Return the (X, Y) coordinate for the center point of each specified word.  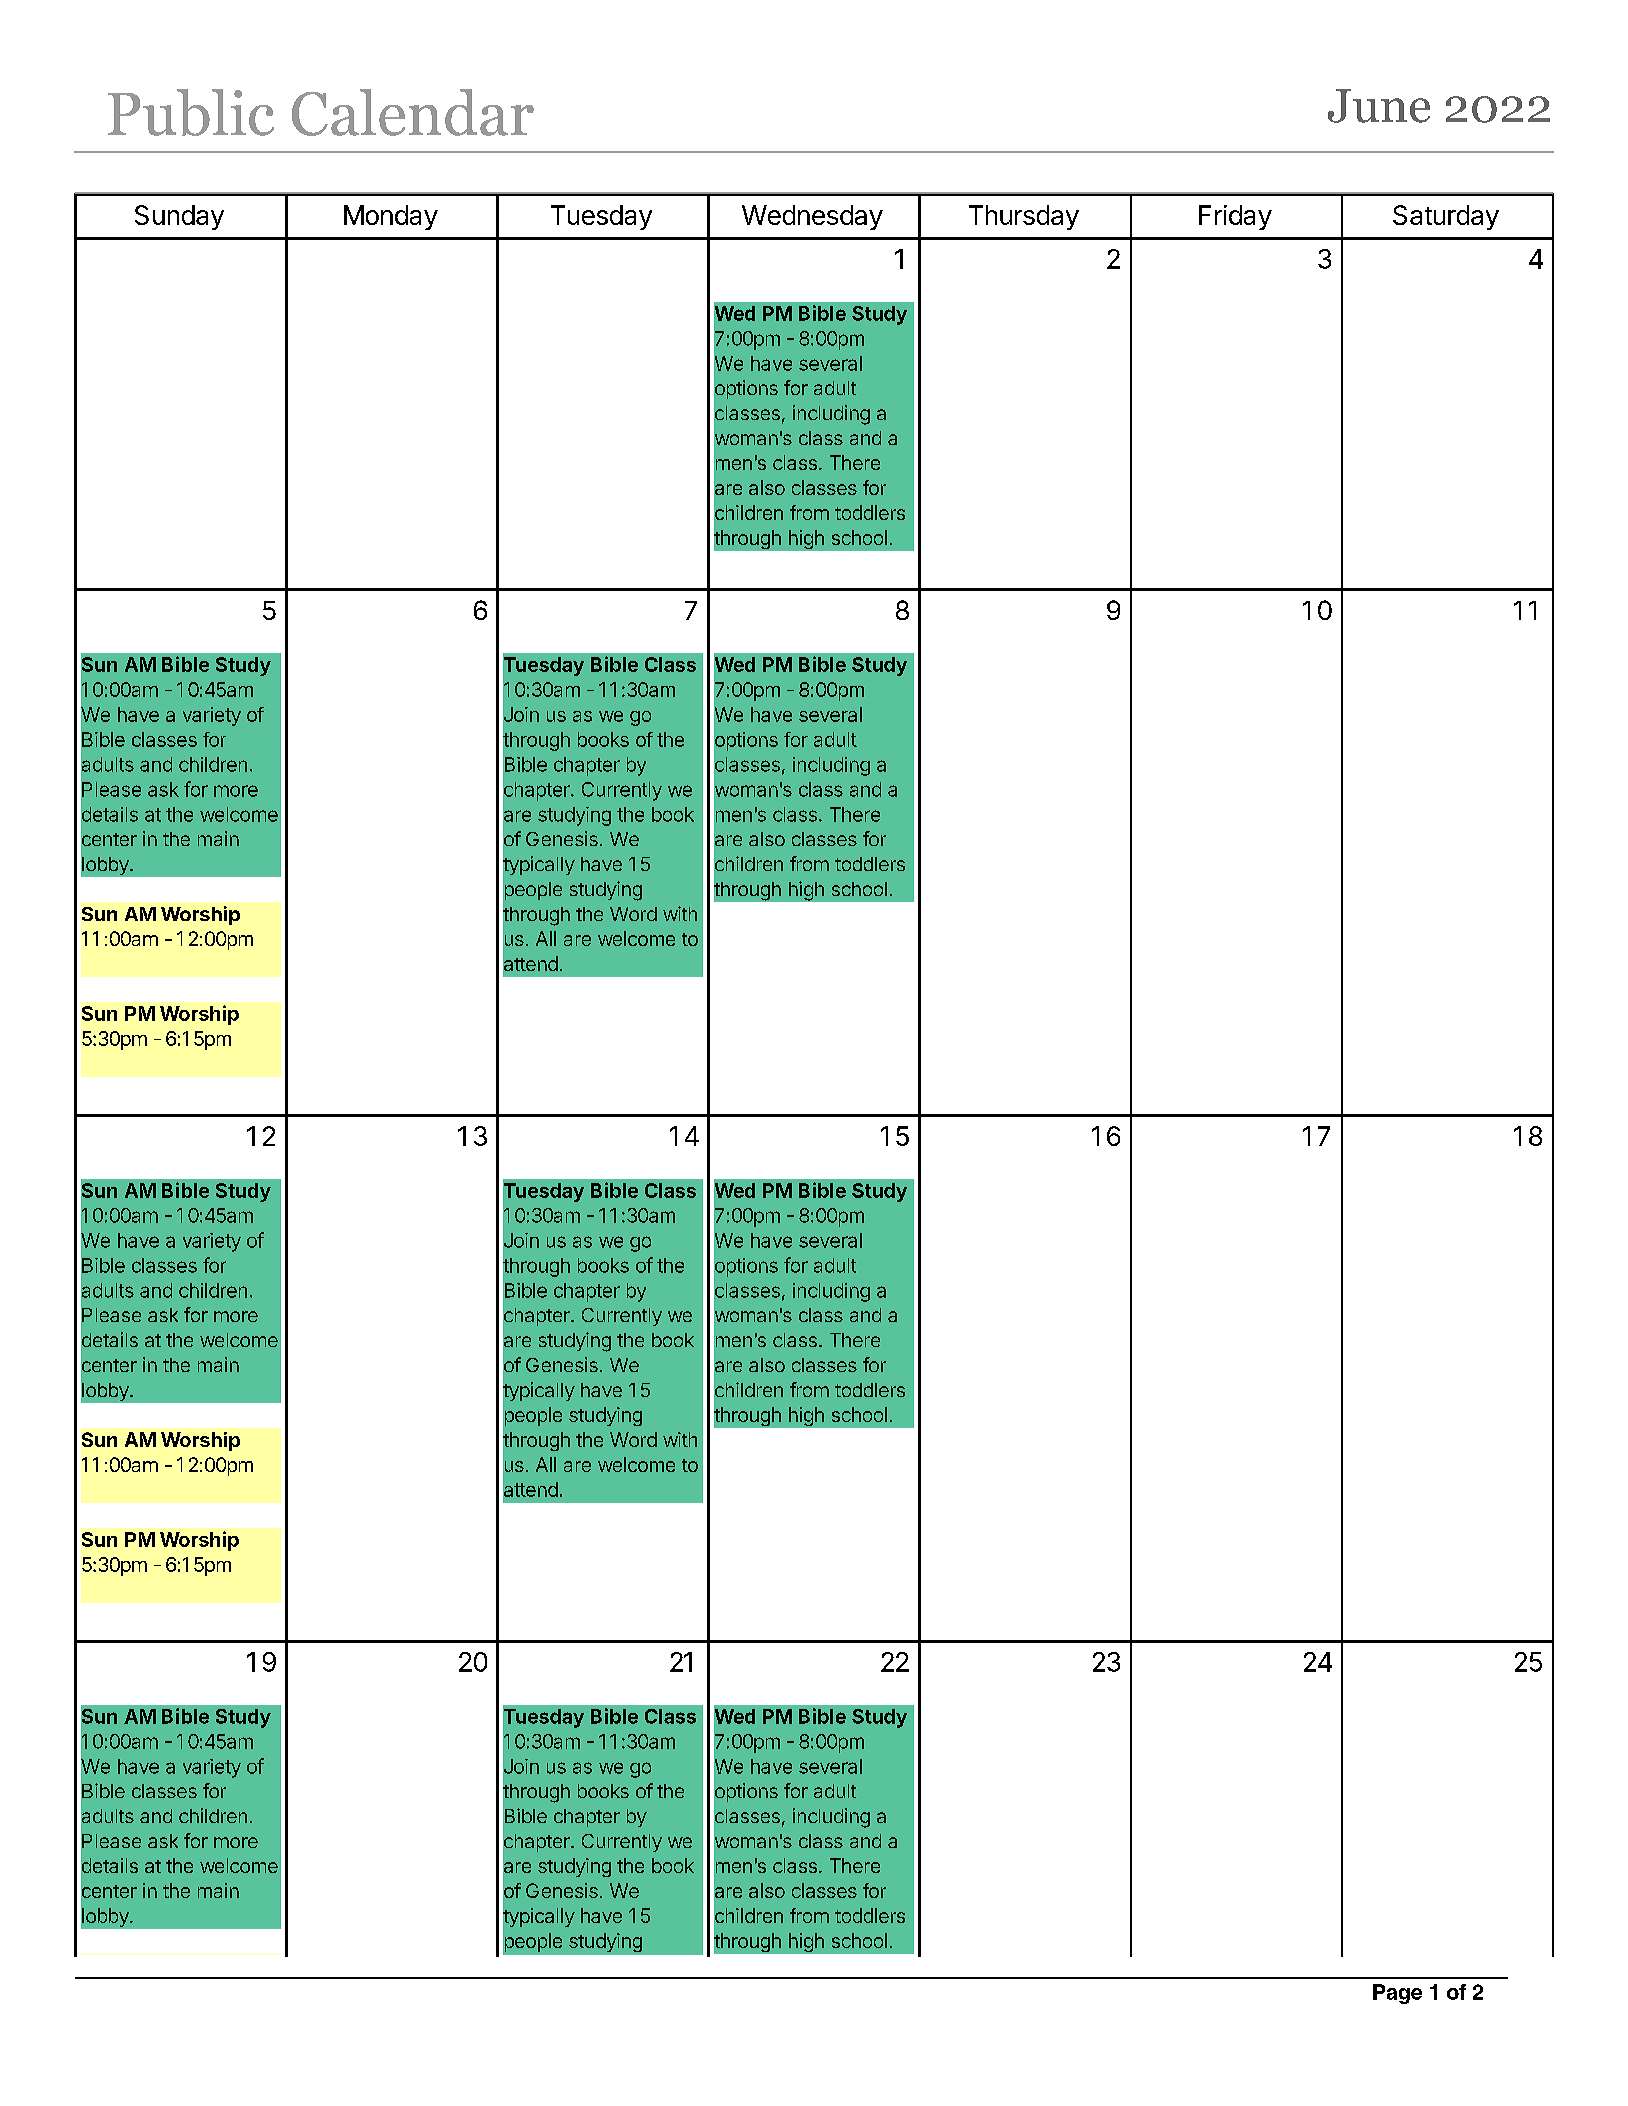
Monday (391, 217)
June (1379, 106)
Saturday (1446, 217)
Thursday (1024, 217)
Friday (1235, 217)
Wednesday (812, 217)
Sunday (179, 217)
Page (1397, 1994)
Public (191, 112)
